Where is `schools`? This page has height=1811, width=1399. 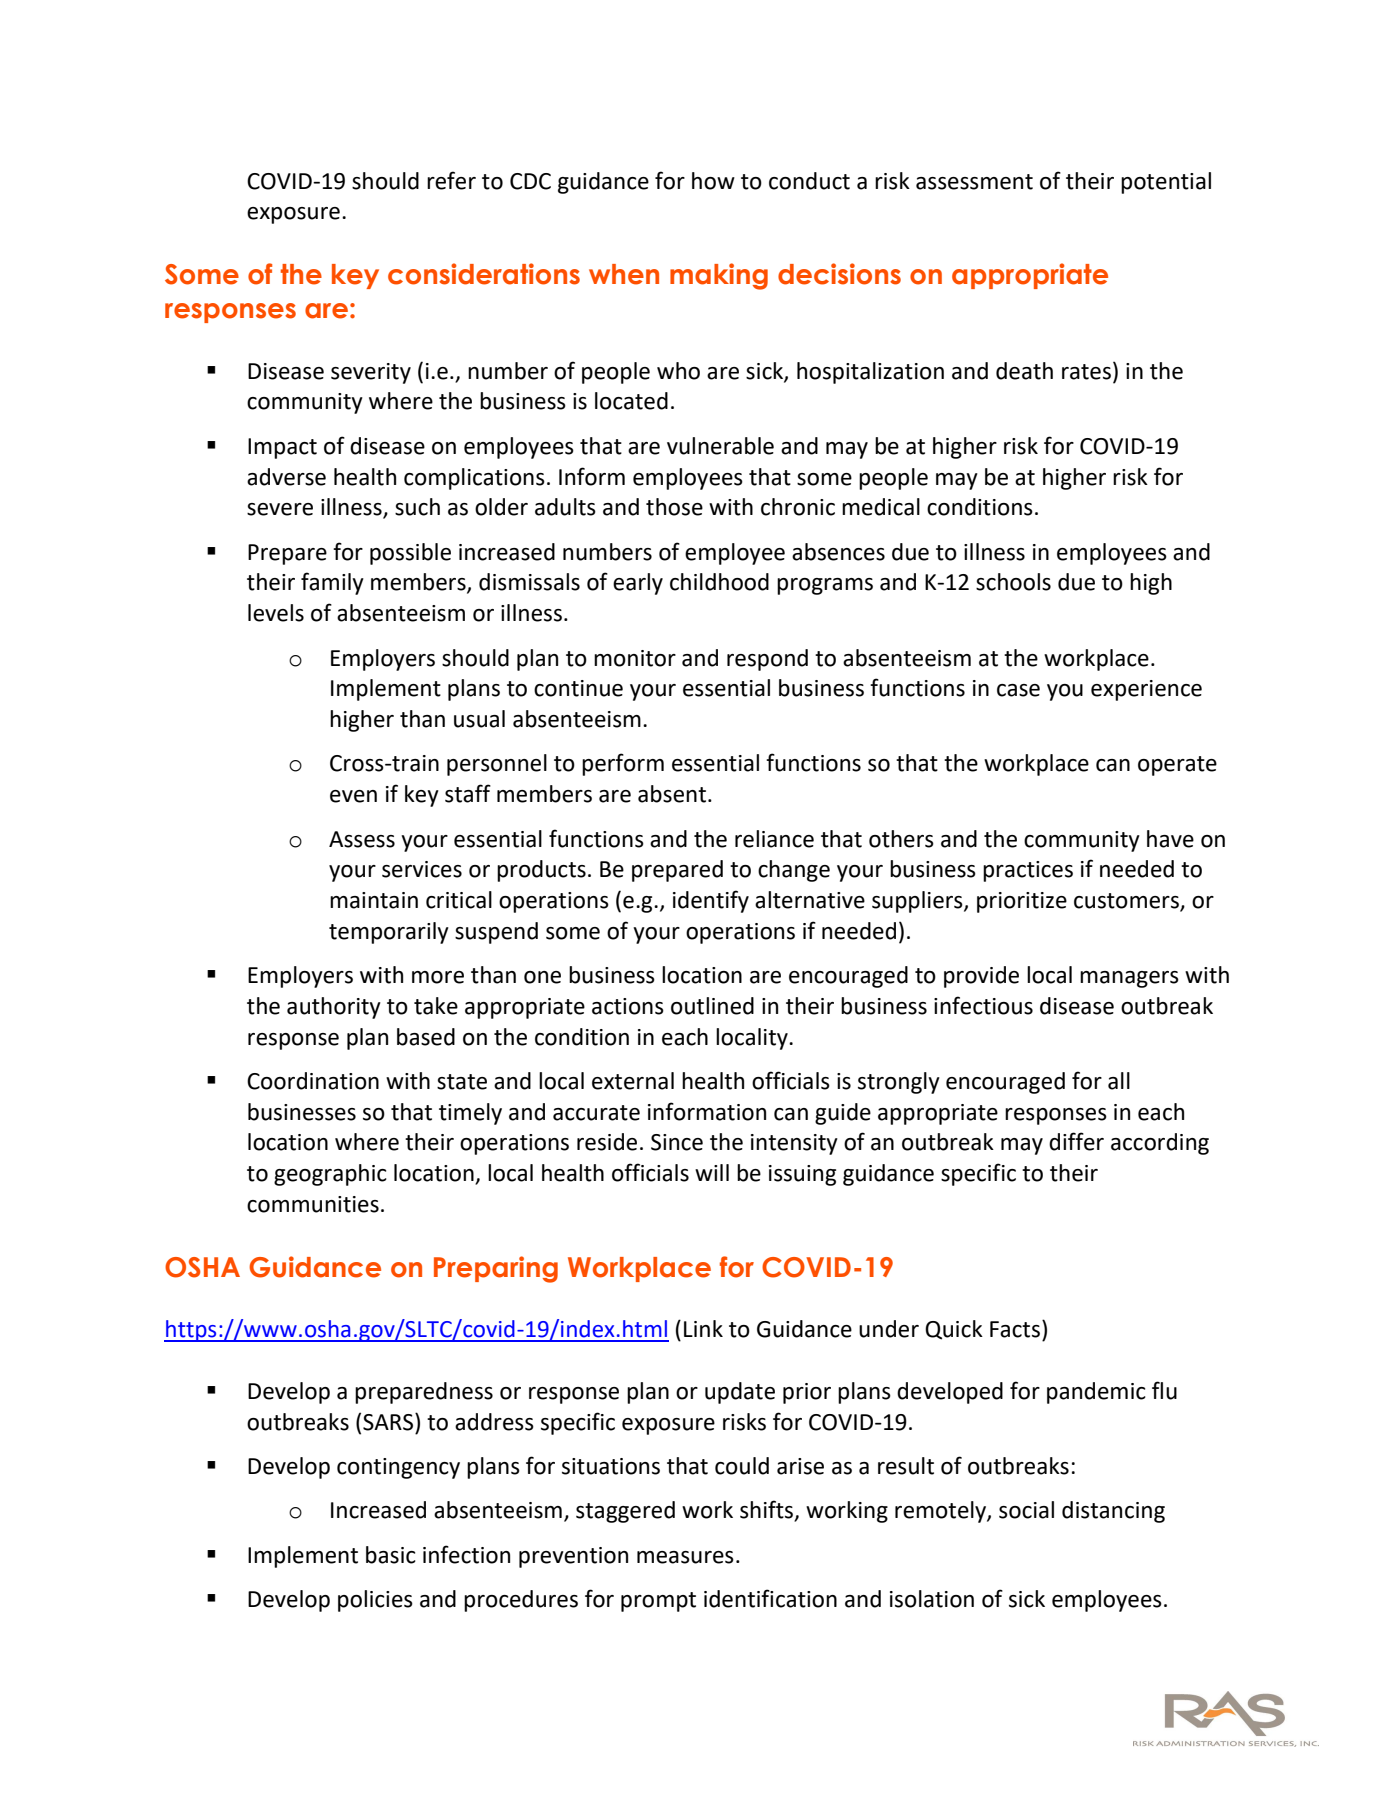 schools is located at coordinates (1013, 582).
